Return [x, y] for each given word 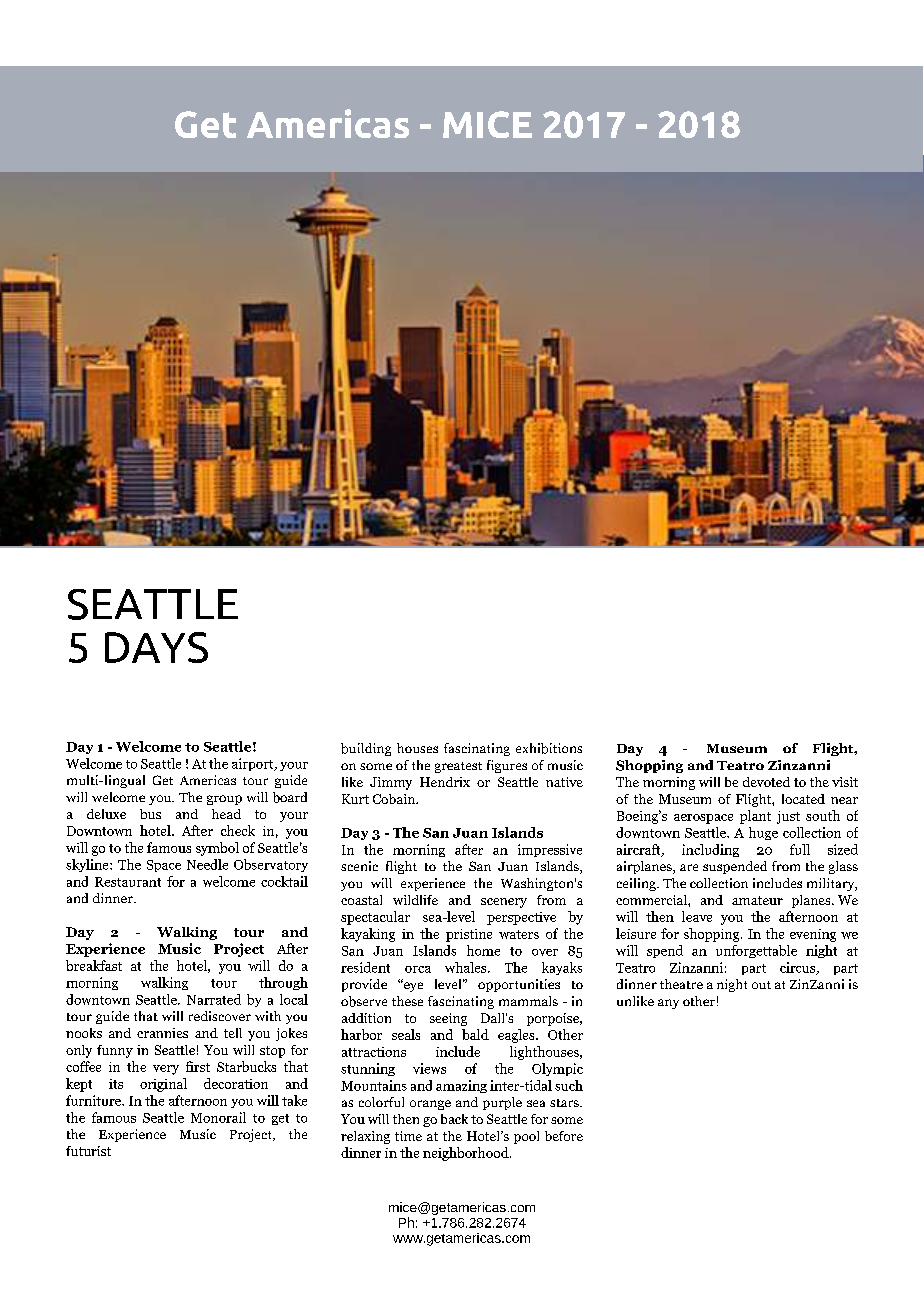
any [668, 1004]
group [224, 800]
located [803, 799]
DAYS [156, 647]
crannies [162, 1033]
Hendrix [445, 782]
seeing [448, 1019]
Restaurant [128, 882]
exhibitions [549, 748]
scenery [504, 903]
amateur [757, 900]
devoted [766, 782]
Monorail [218, 1117]
